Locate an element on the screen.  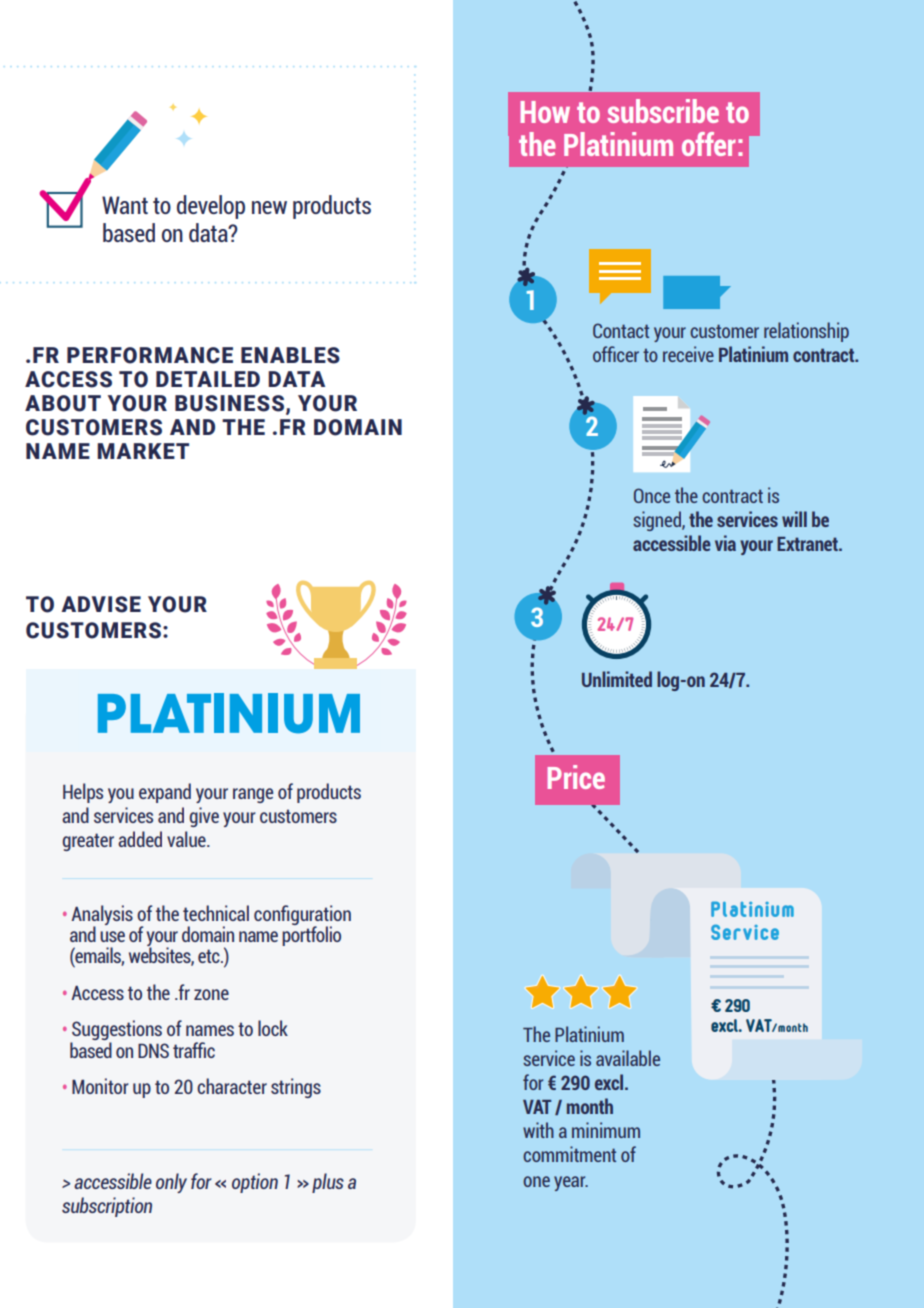
only is located at coordinates (171, 1183).
